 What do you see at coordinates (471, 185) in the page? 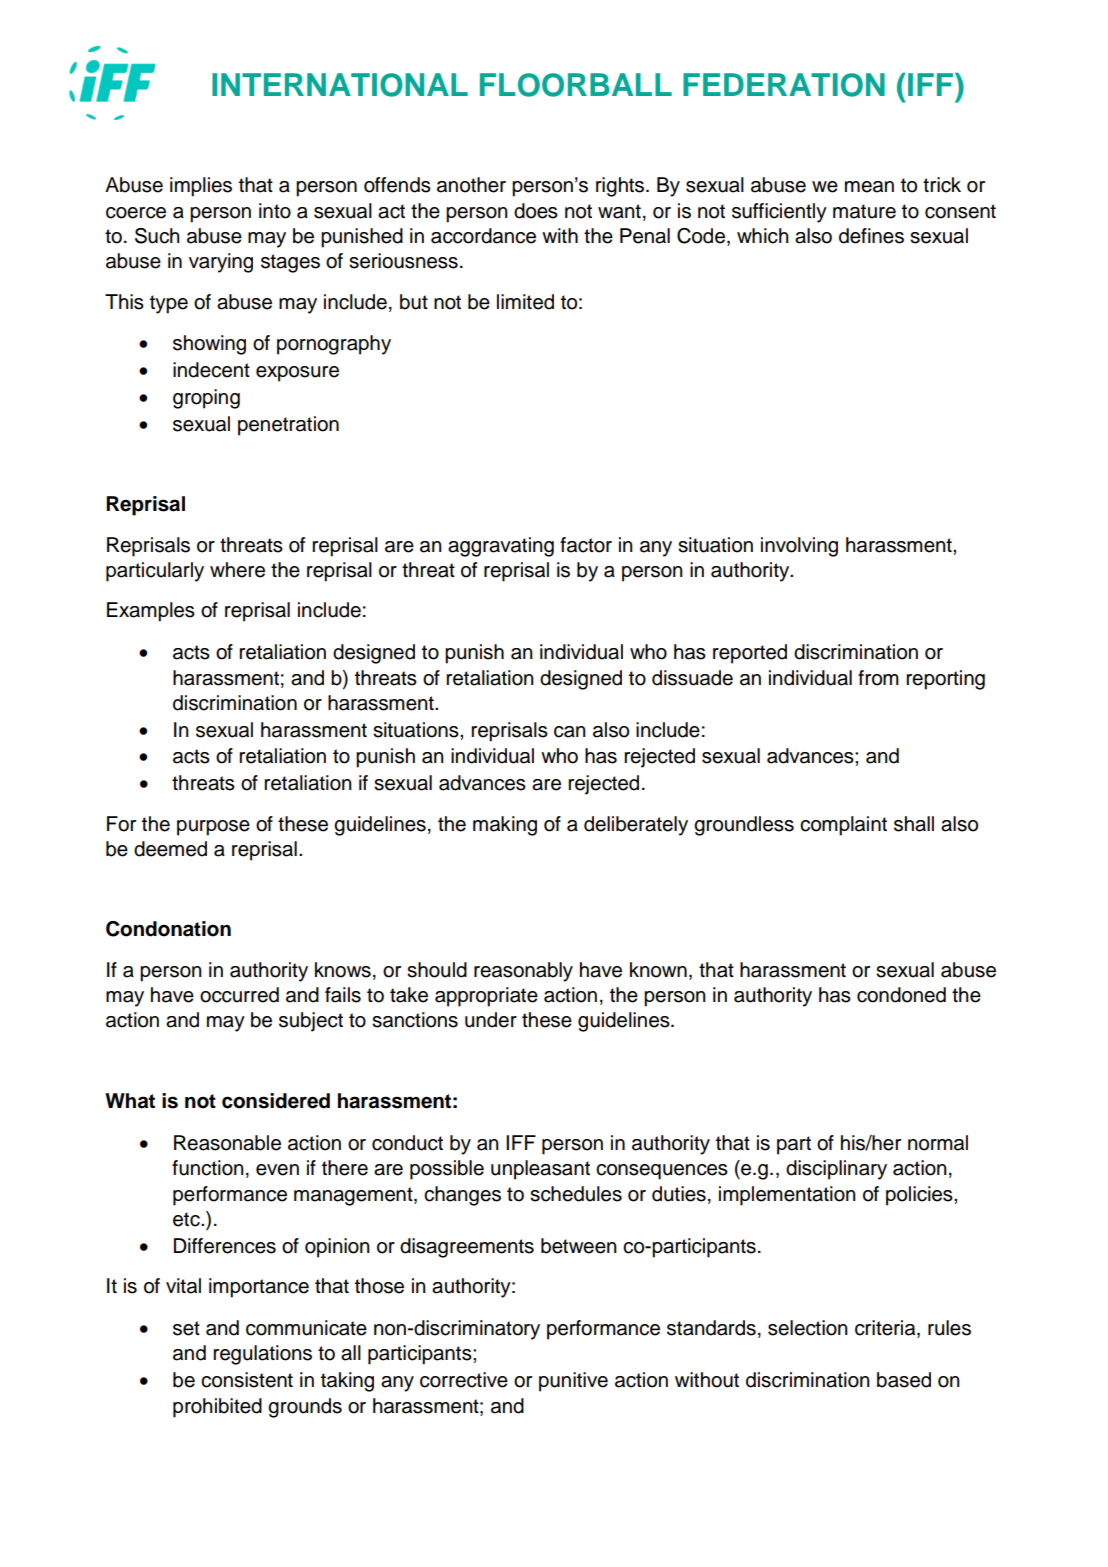
I see `another` at bounding box center [471, 185].
